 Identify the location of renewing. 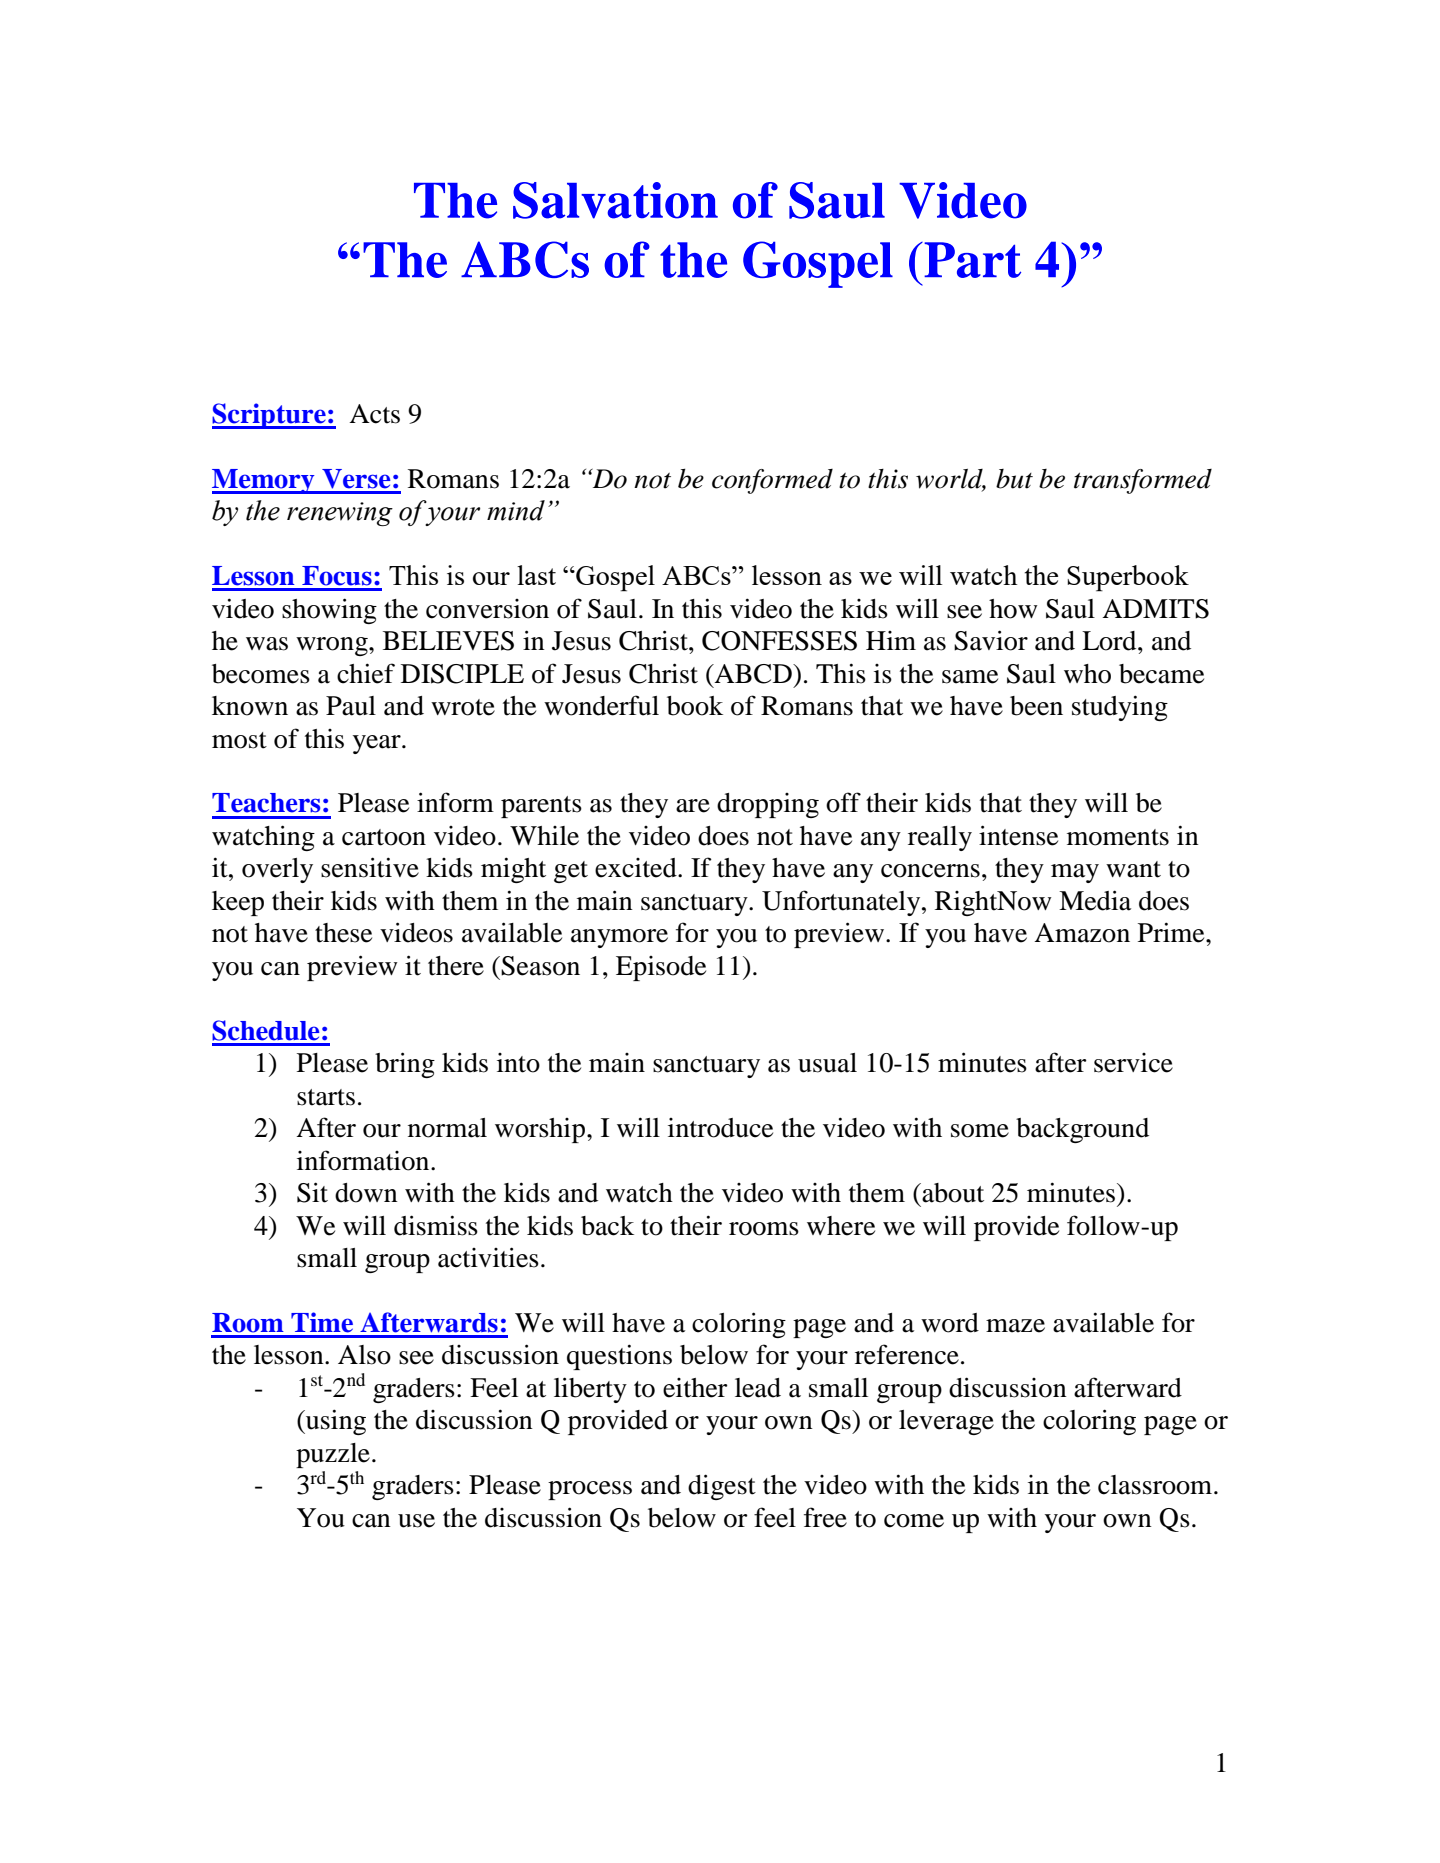
(340, 514).
